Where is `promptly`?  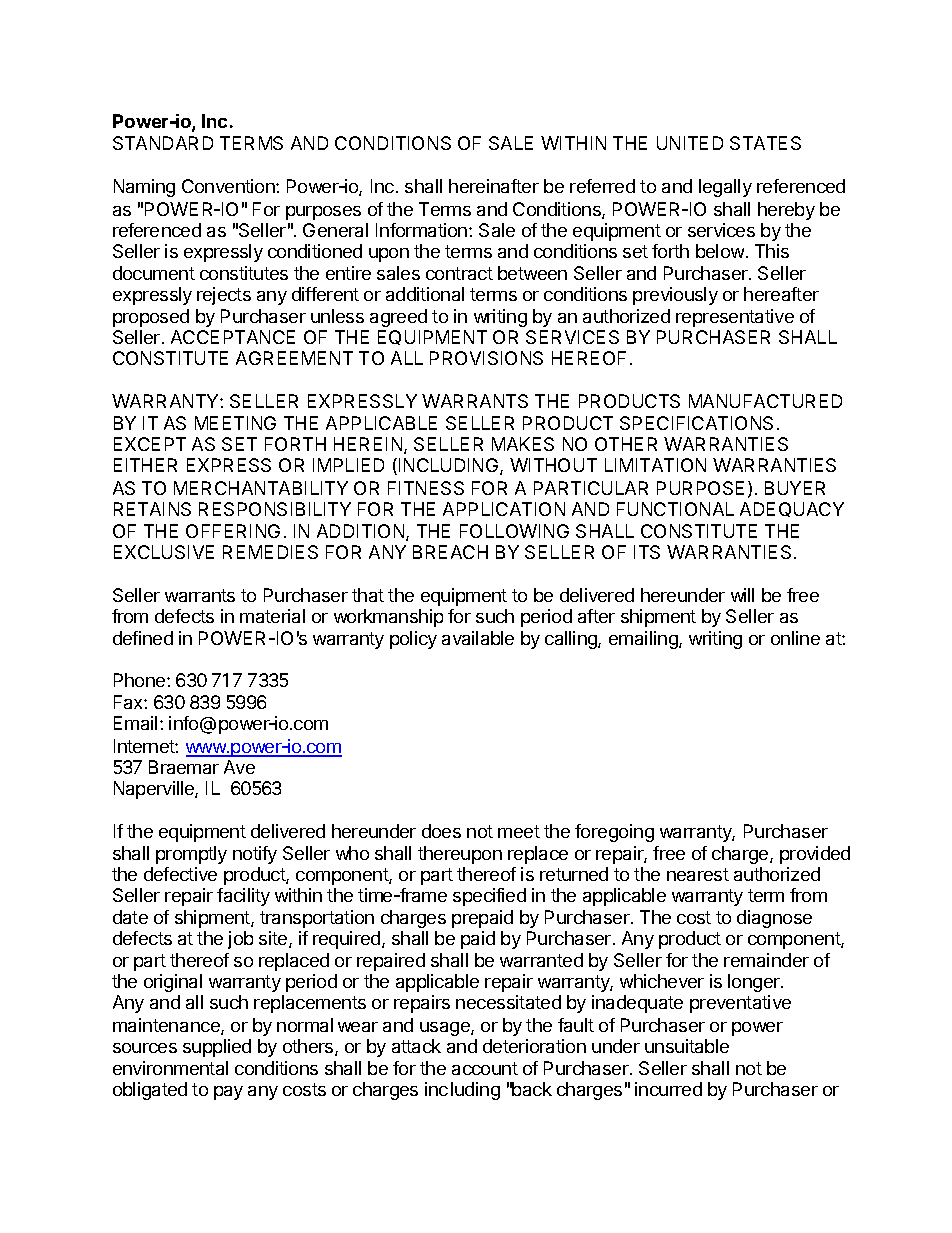
promptly is located at coordinates (191, 855).
